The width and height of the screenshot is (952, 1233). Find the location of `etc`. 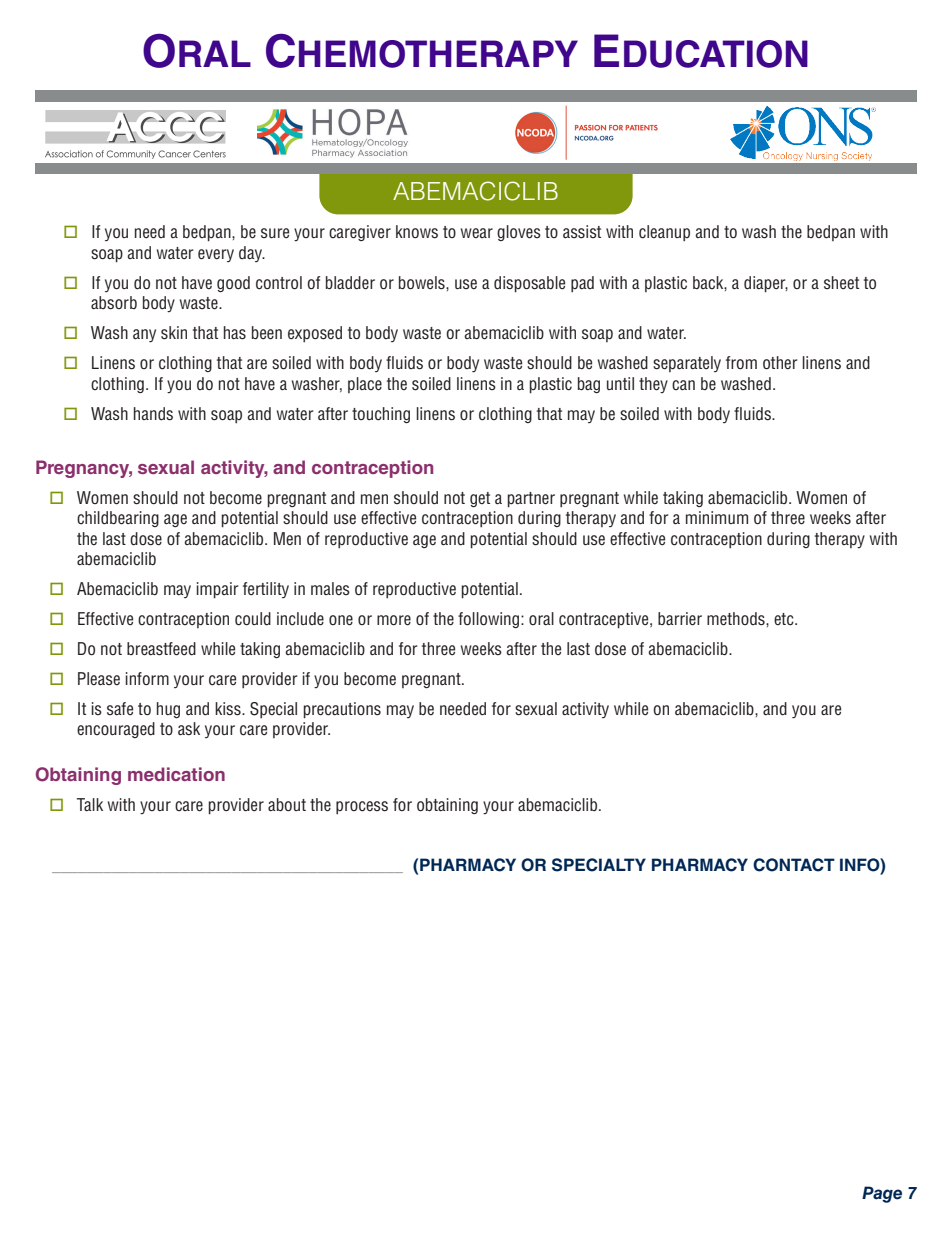

etc is located at coordinates (785, 619).
